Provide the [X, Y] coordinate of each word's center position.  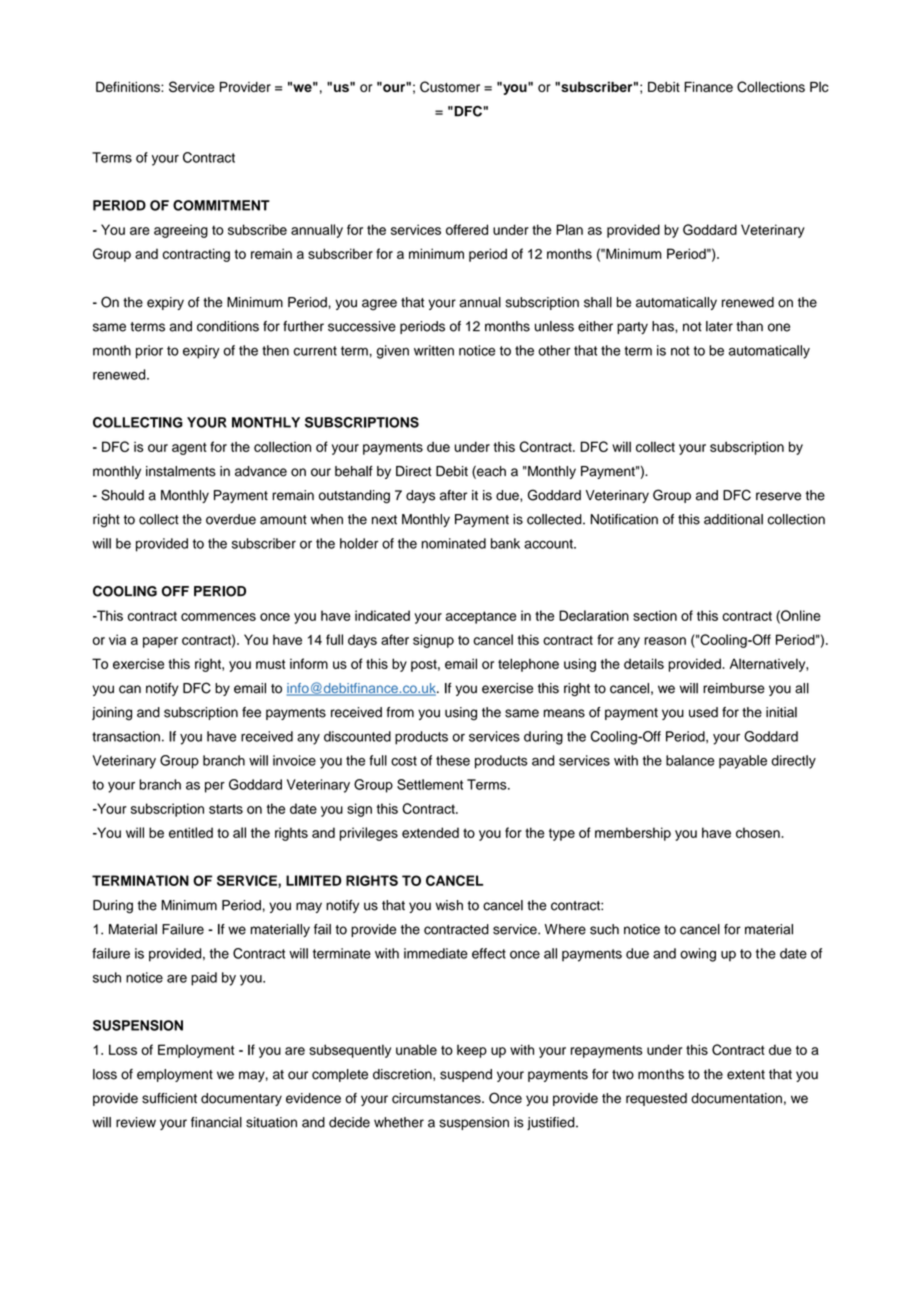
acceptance [481, 617]
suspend [466, 1075]
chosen [759, 832]
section [655, 615]
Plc [819, 86]
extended [430, 832]
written [434, 350]
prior [149, 352]
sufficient [169, 1098]
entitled [191, 832]
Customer [450, 87]
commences [218, 617]
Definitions [129, 86]
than [749, 326]
